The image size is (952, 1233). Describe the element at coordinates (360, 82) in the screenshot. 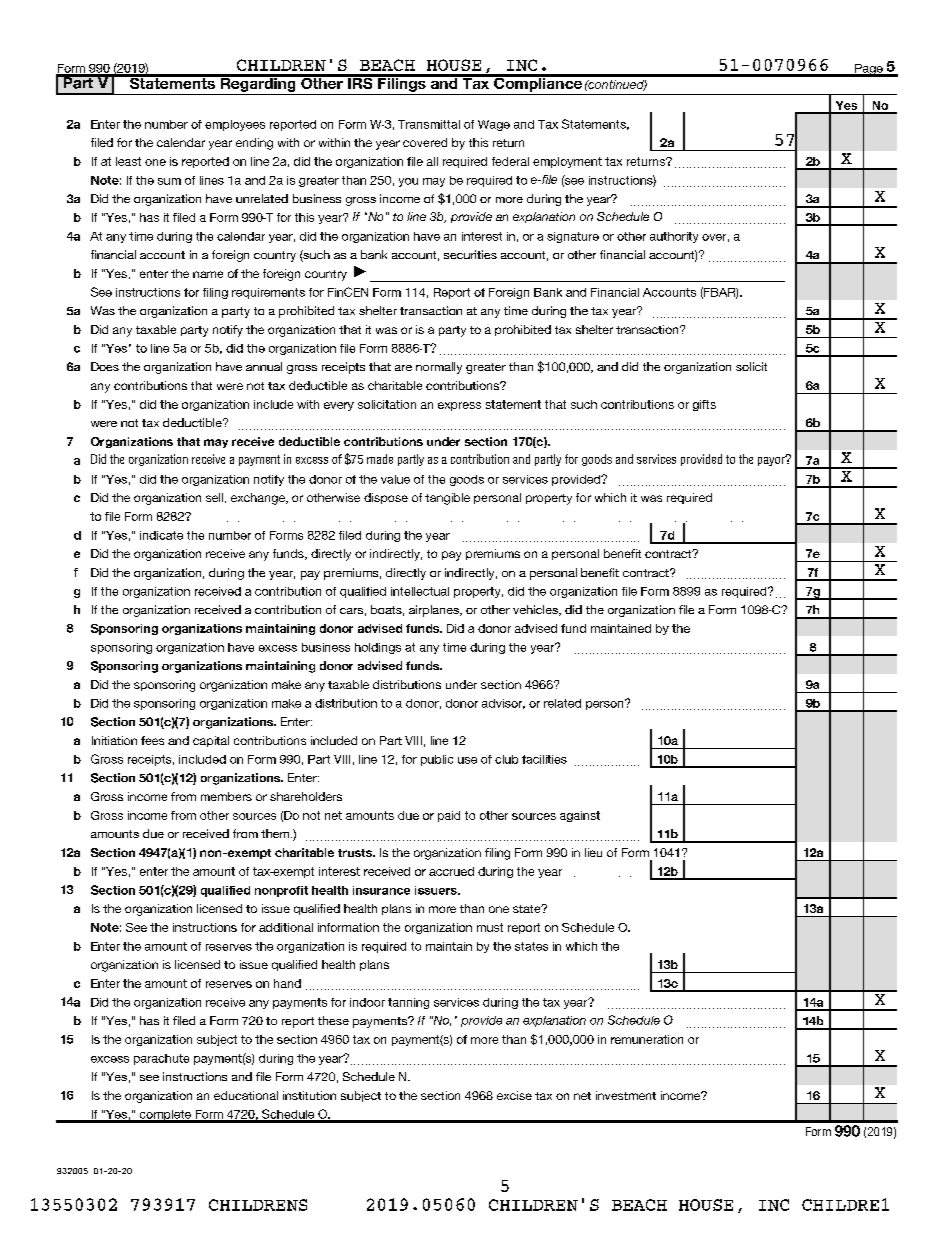

I see `IRS` at that location.
